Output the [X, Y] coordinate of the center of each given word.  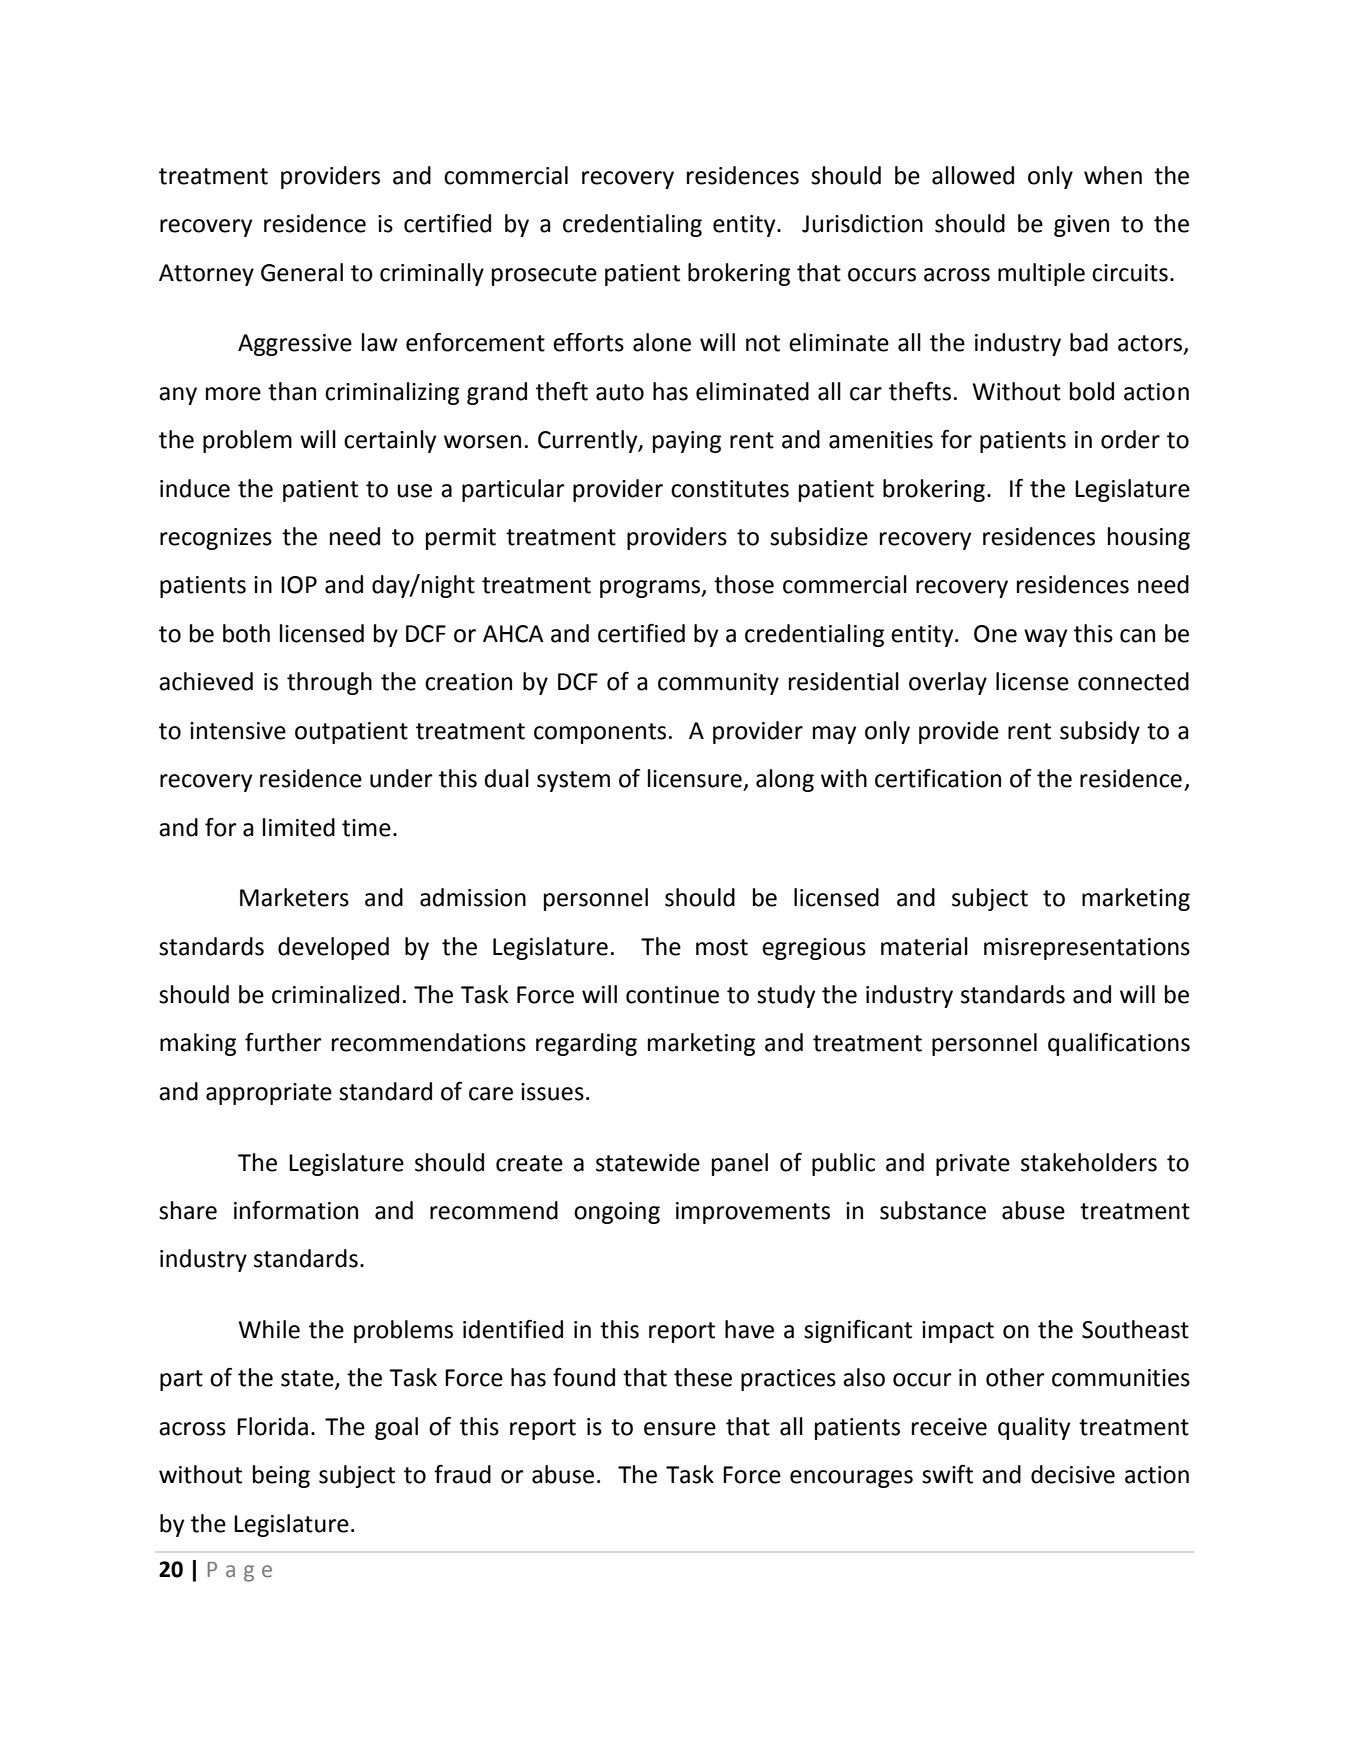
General [302, 272]
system [573, 781]
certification [938, 778]
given [1081, 226]
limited [299, 827]
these [703, 1377]
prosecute [544, 275]
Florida [272, 1426]
